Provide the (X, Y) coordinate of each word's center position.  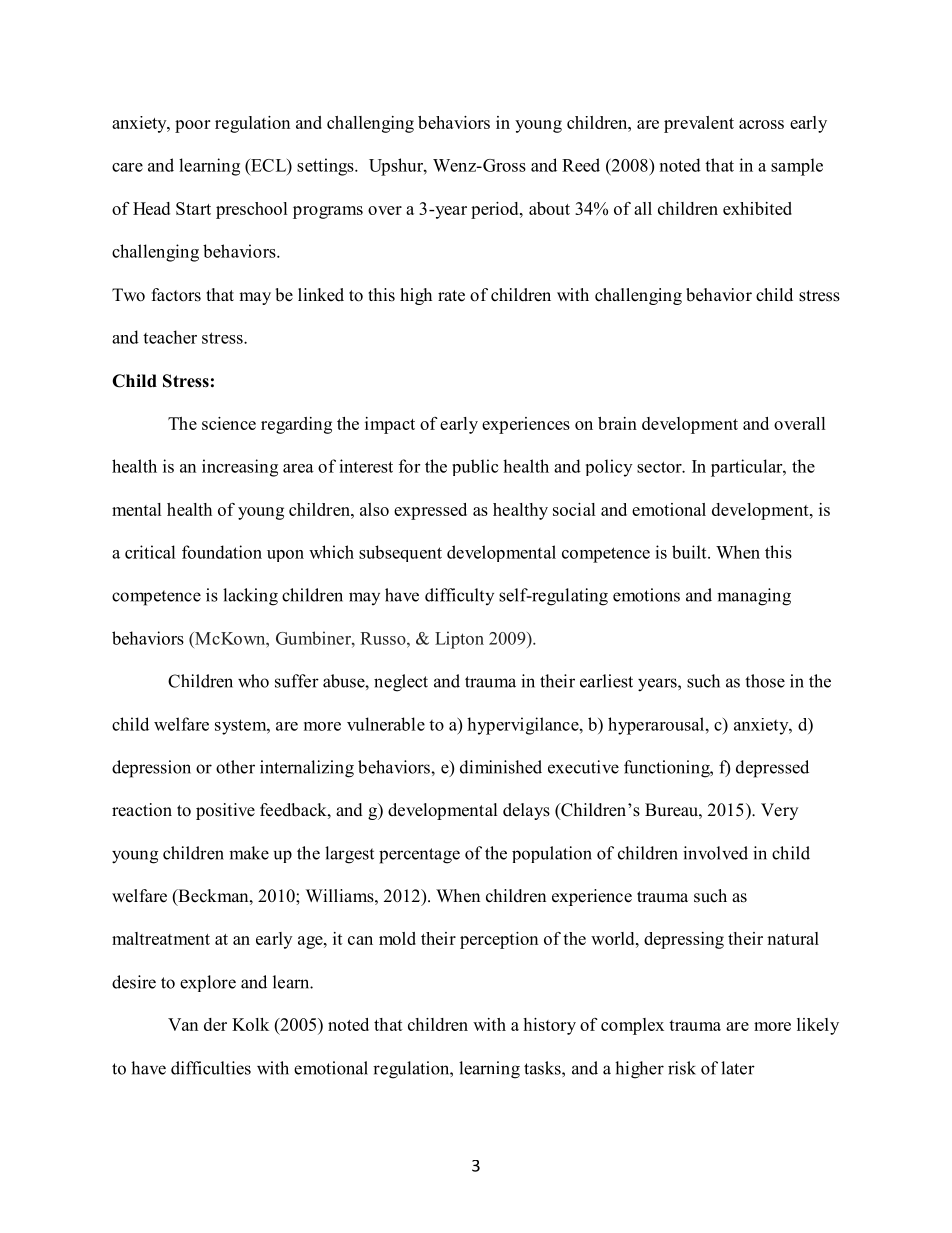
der (215, 1024)
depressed (772, 769)
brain (617, 423)
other (235, 767)
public (475, 467)
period (496, 210)
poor (192, 126)
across (761, 124)
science (229, 423)
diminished (501, 767)
